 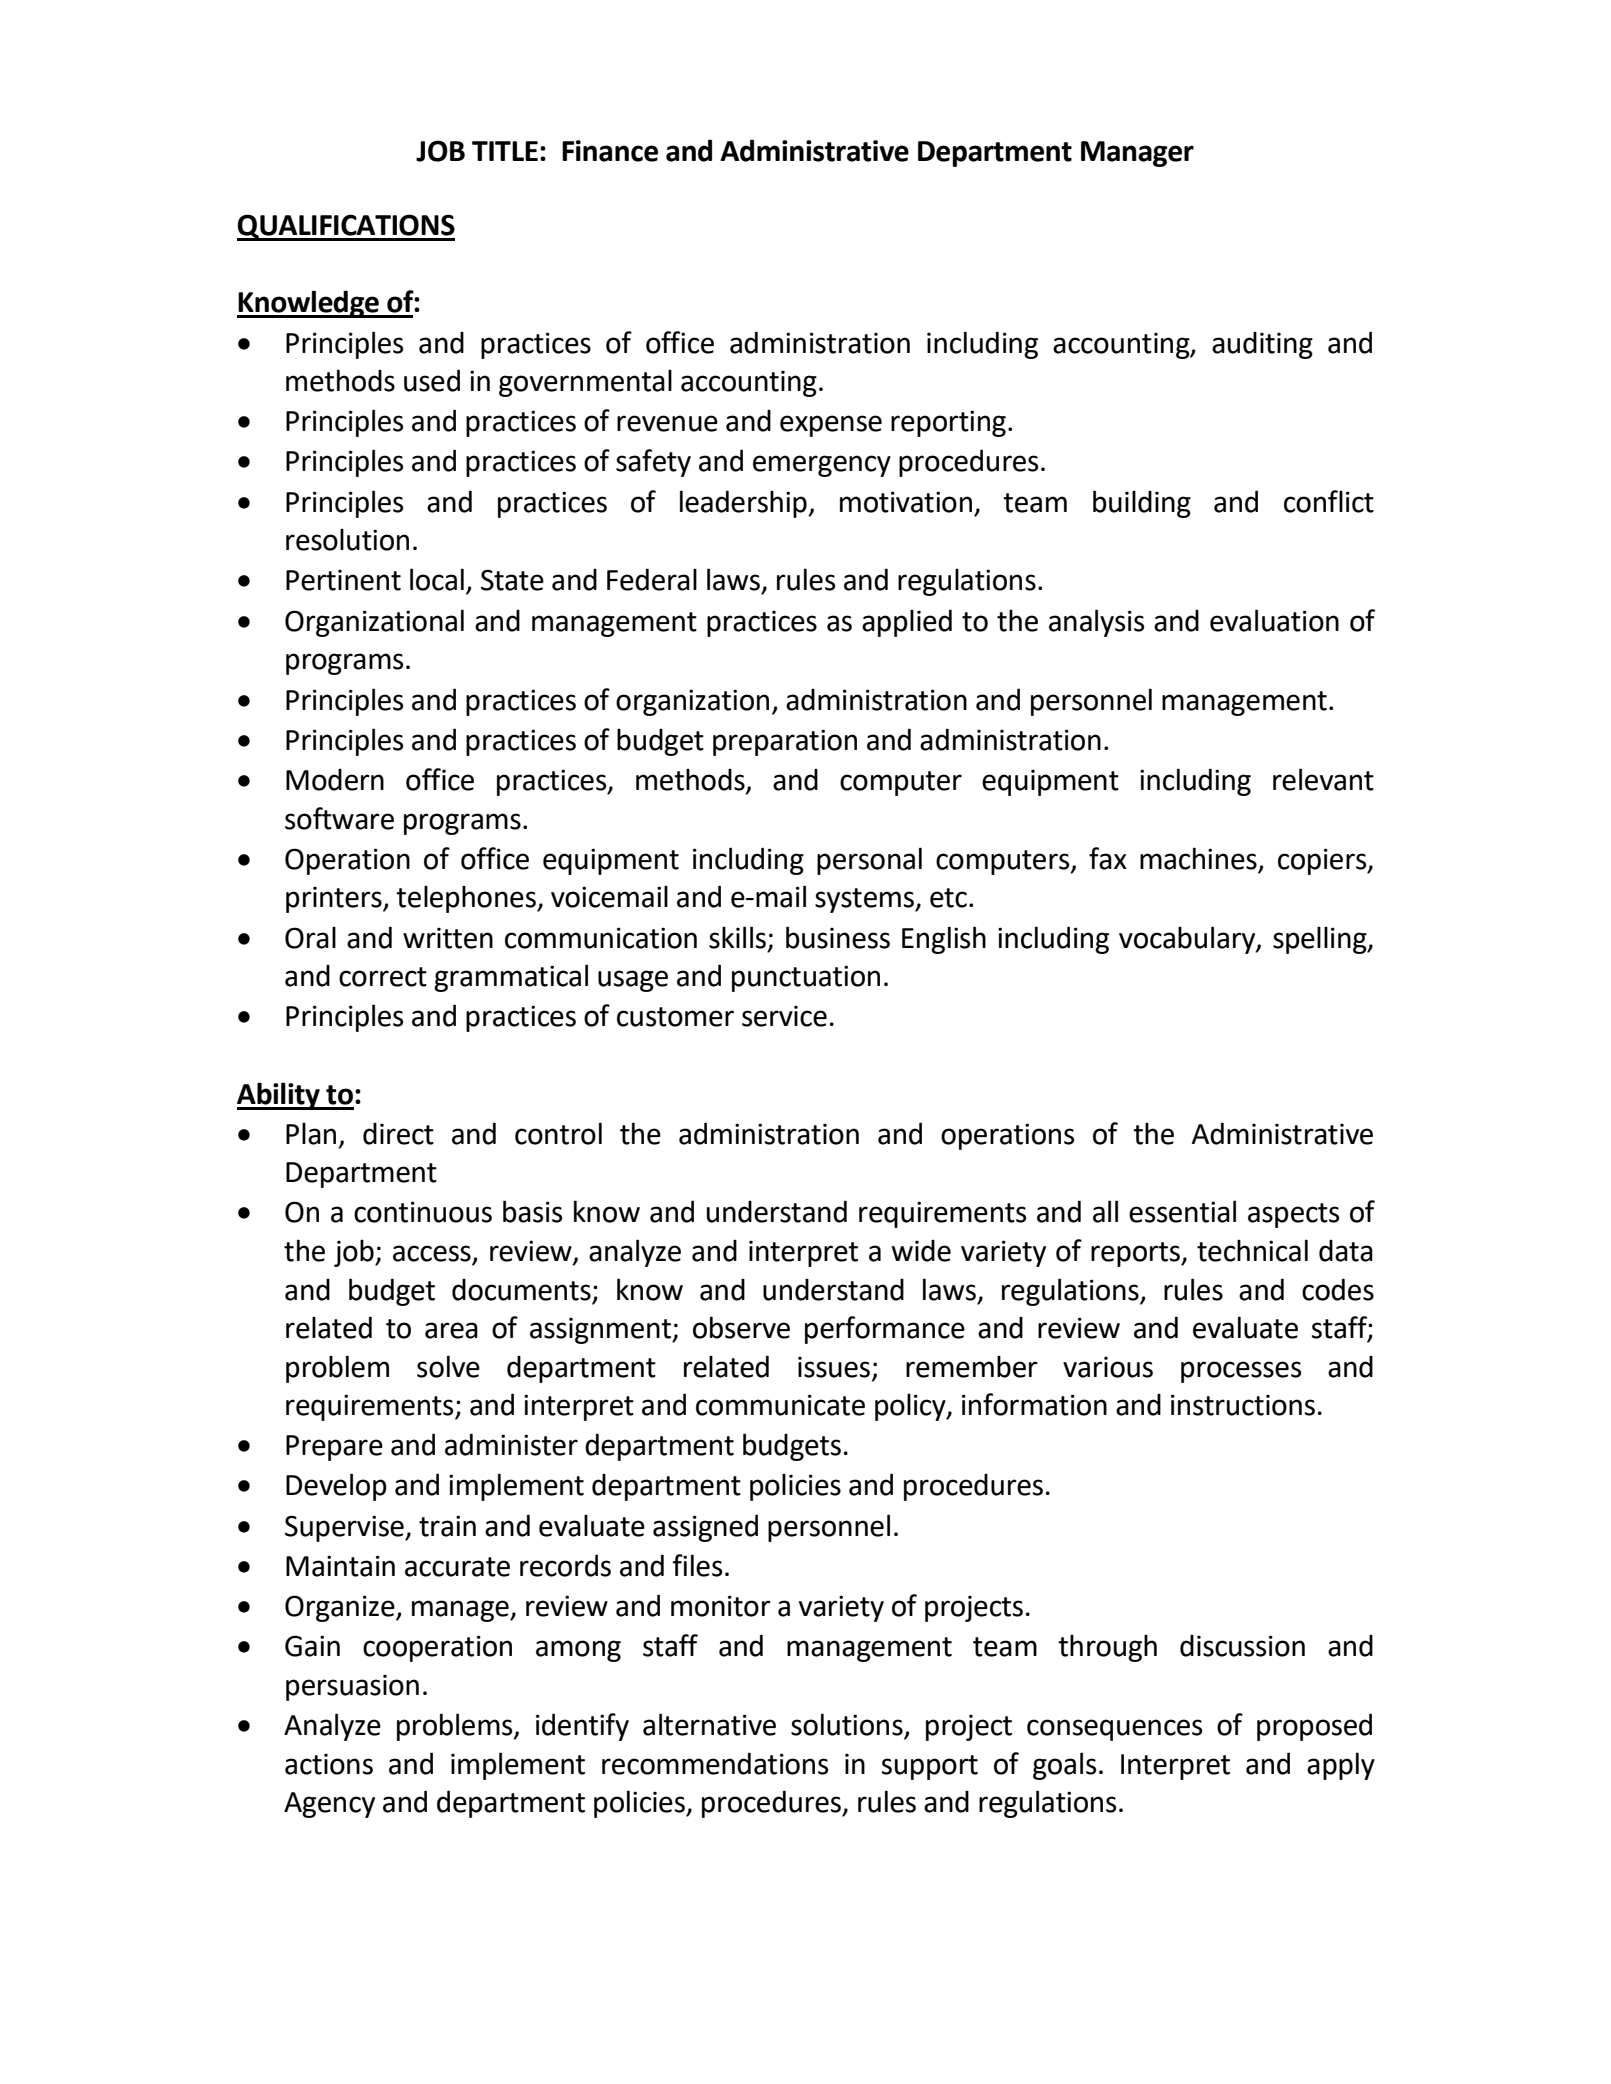 What do you see at coordinates (1198, 858) in the screenshot?
I see `machines` at bounding box center [1198, 858].
